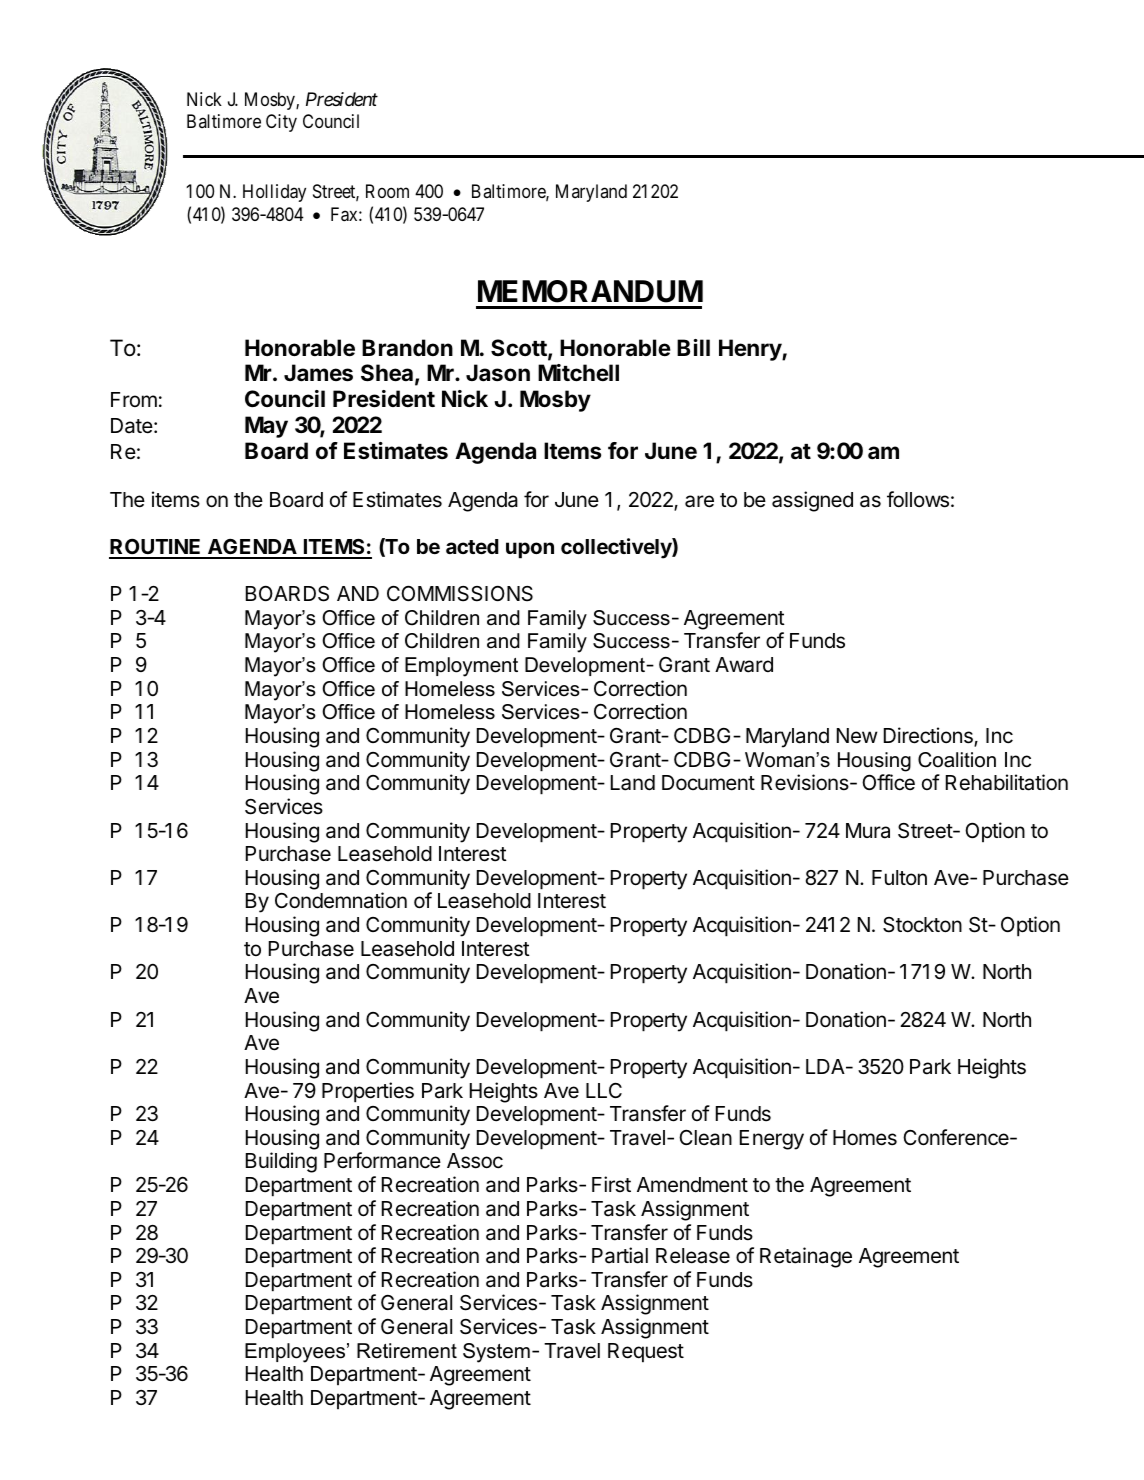 Image resolution: width=1144 pixels, height=1480 pixels. Describe the element at coordinates (407, 1351) in the screenshot. I see `Retirement` at that location.
